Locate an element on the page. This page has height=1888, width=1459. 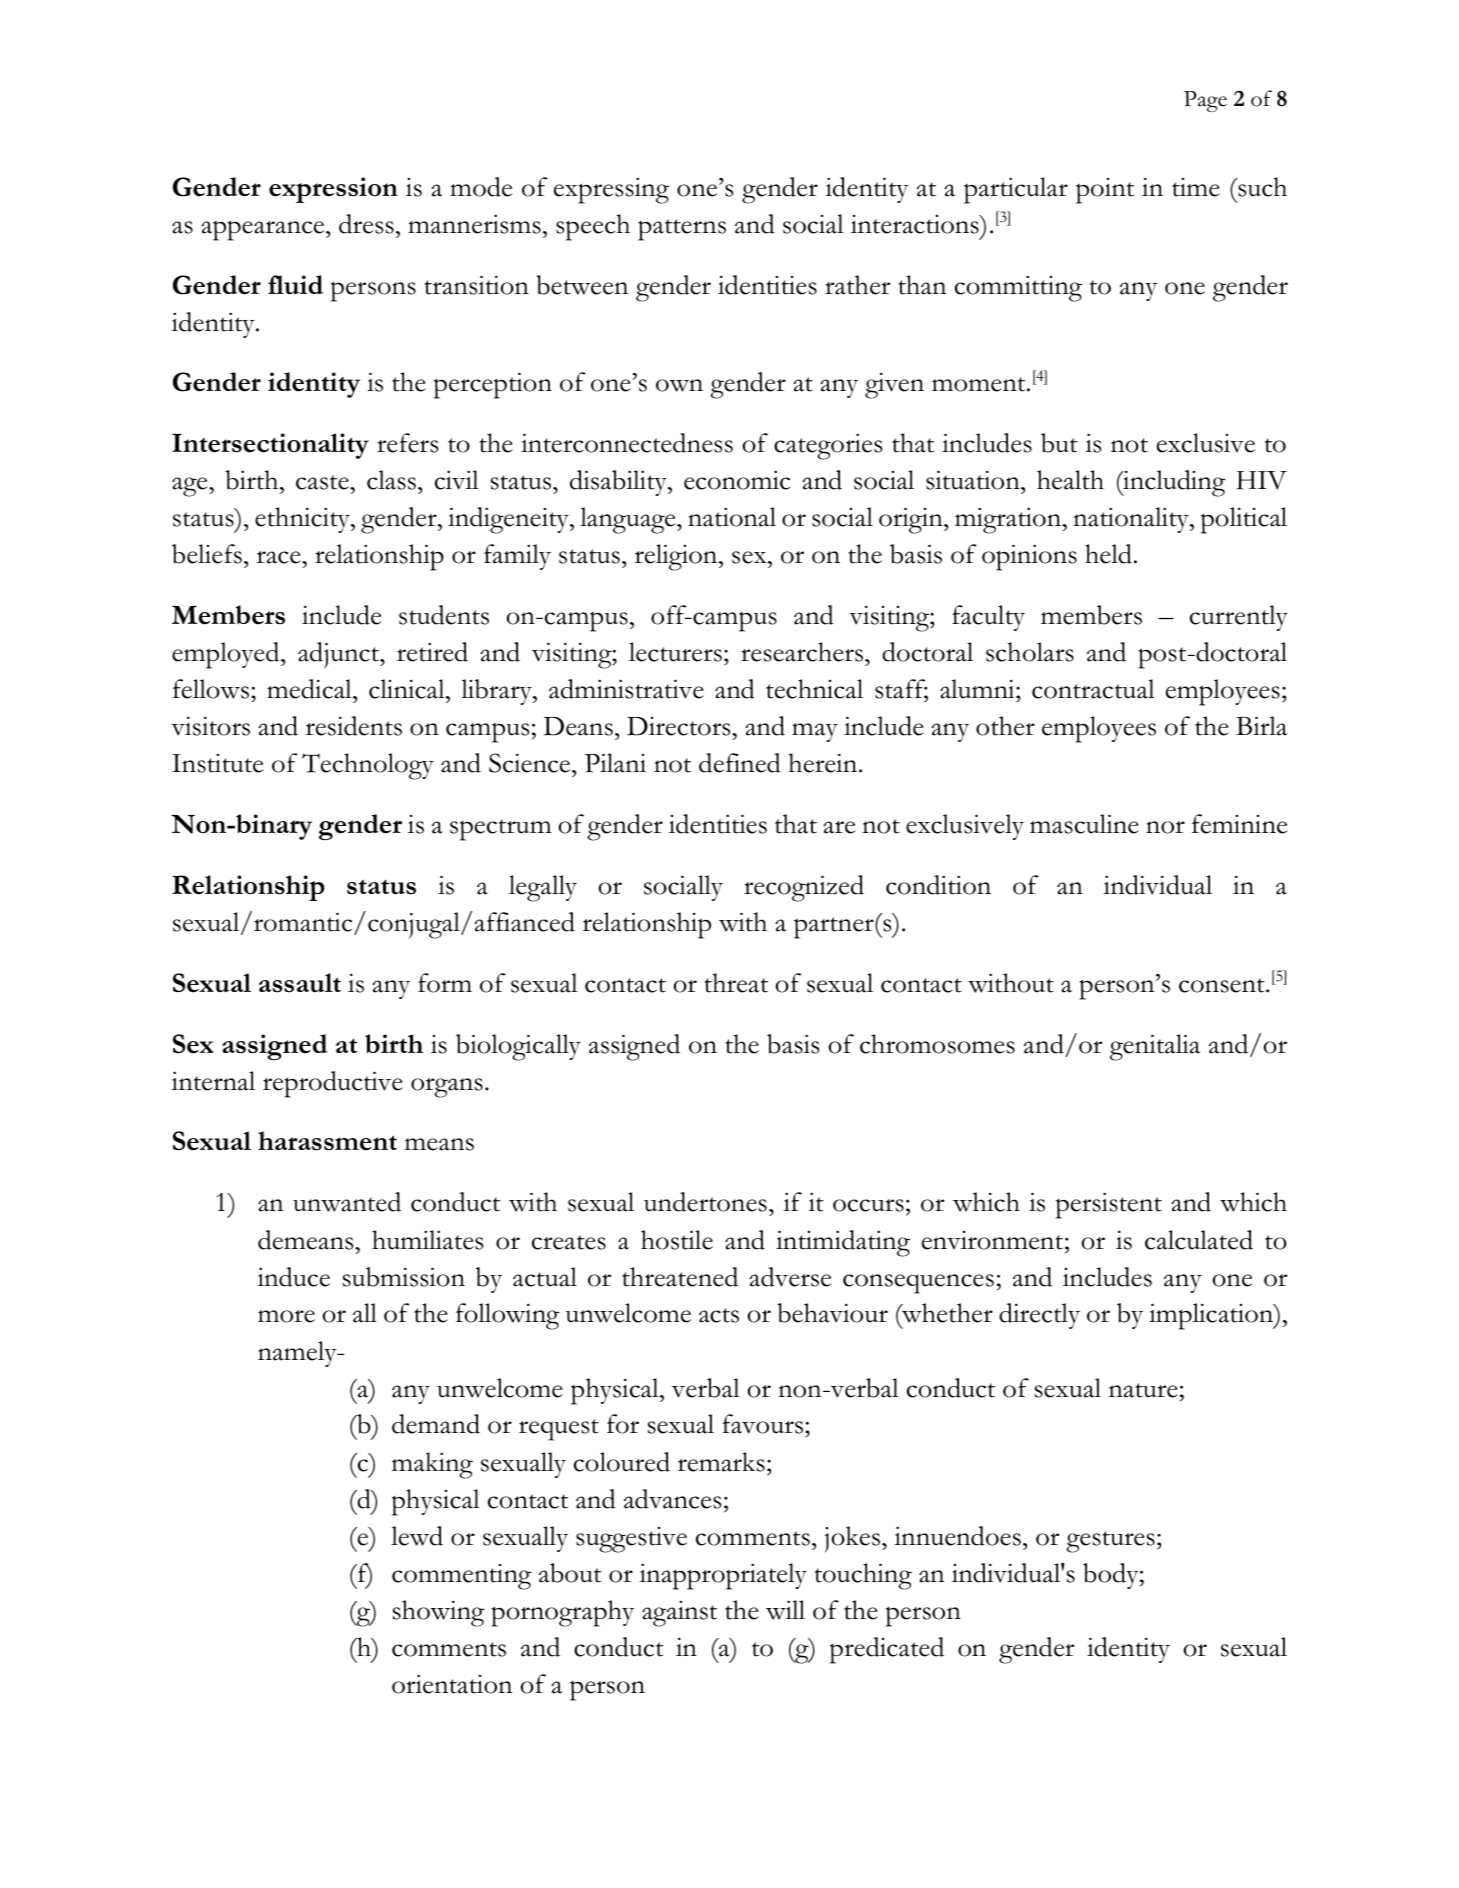
showing is located at coordinates (438, 1613).
